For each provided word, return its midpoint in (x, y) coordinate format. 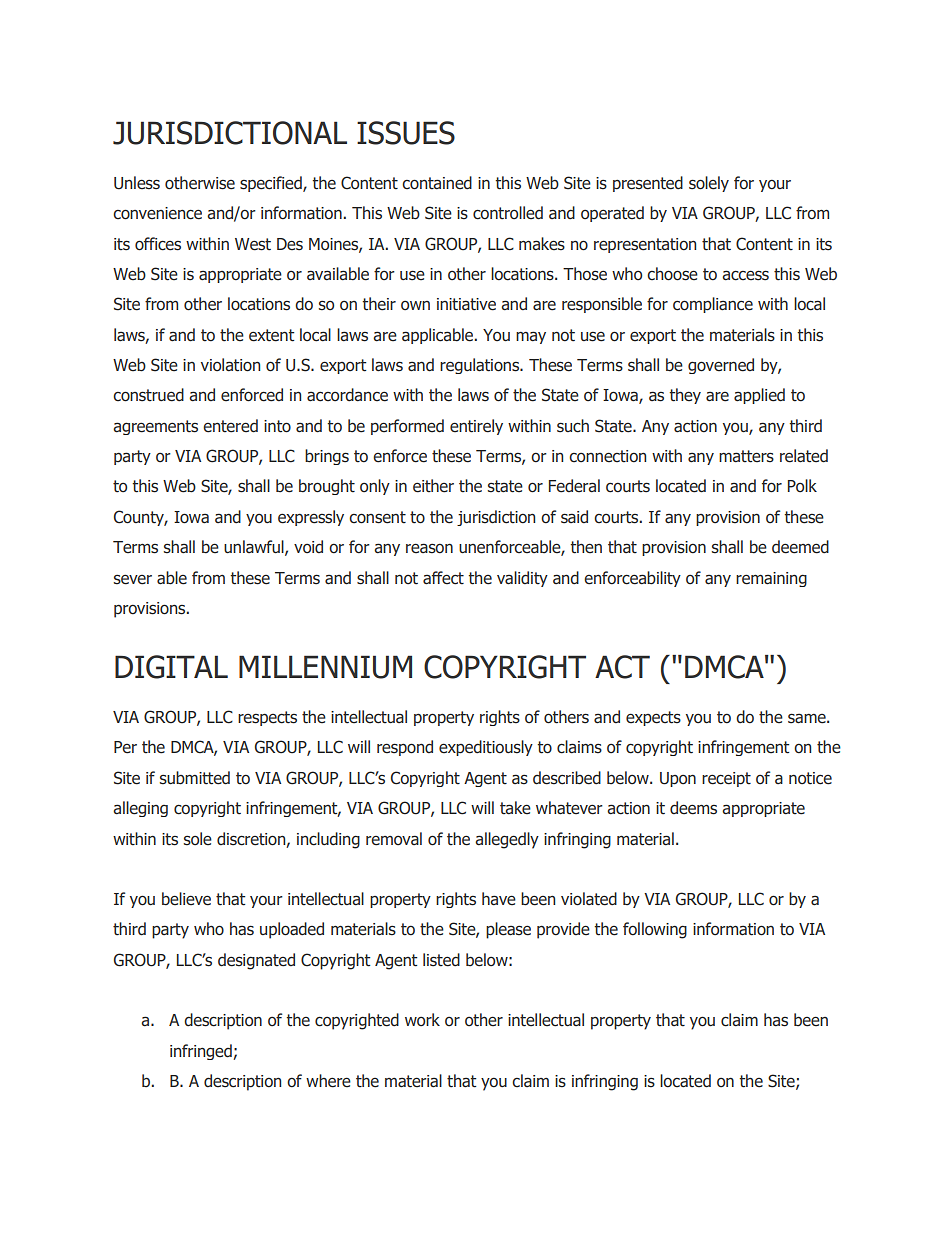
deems (693, 808)
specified (272, 184)
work (422, 1019)
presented (648, 184)
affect (443, 578)
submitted (195, 778)
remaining (771, 579)
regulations (481, 366)
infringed (202, 1052)
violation (230, 365)
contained (437, 183)
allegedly (507, 840)
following (655, 930)
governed (721, 366)
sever (133, 579)
